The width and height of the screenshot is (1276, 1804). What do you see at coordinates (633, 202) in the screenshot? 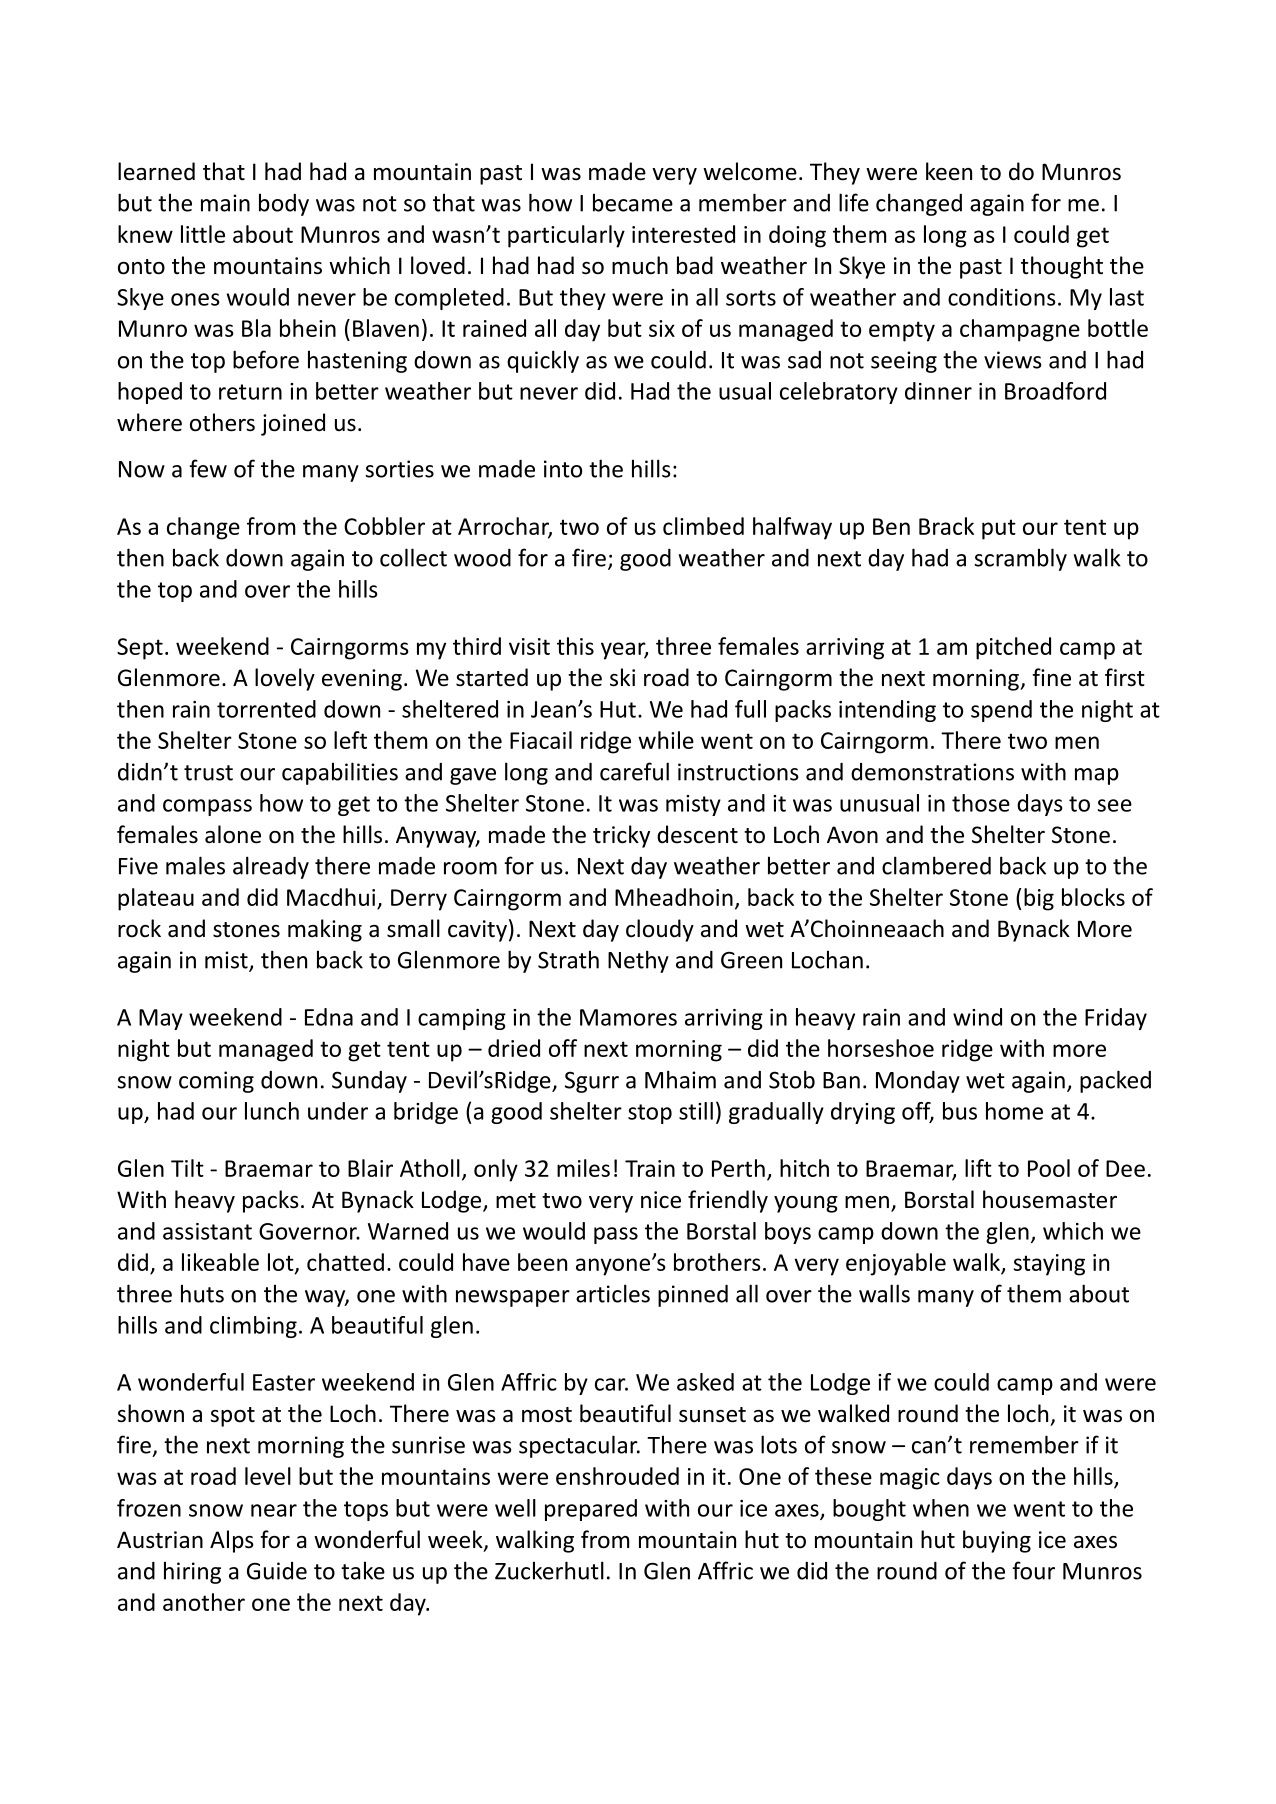
I see `became` at bounding box center [633, 202].
